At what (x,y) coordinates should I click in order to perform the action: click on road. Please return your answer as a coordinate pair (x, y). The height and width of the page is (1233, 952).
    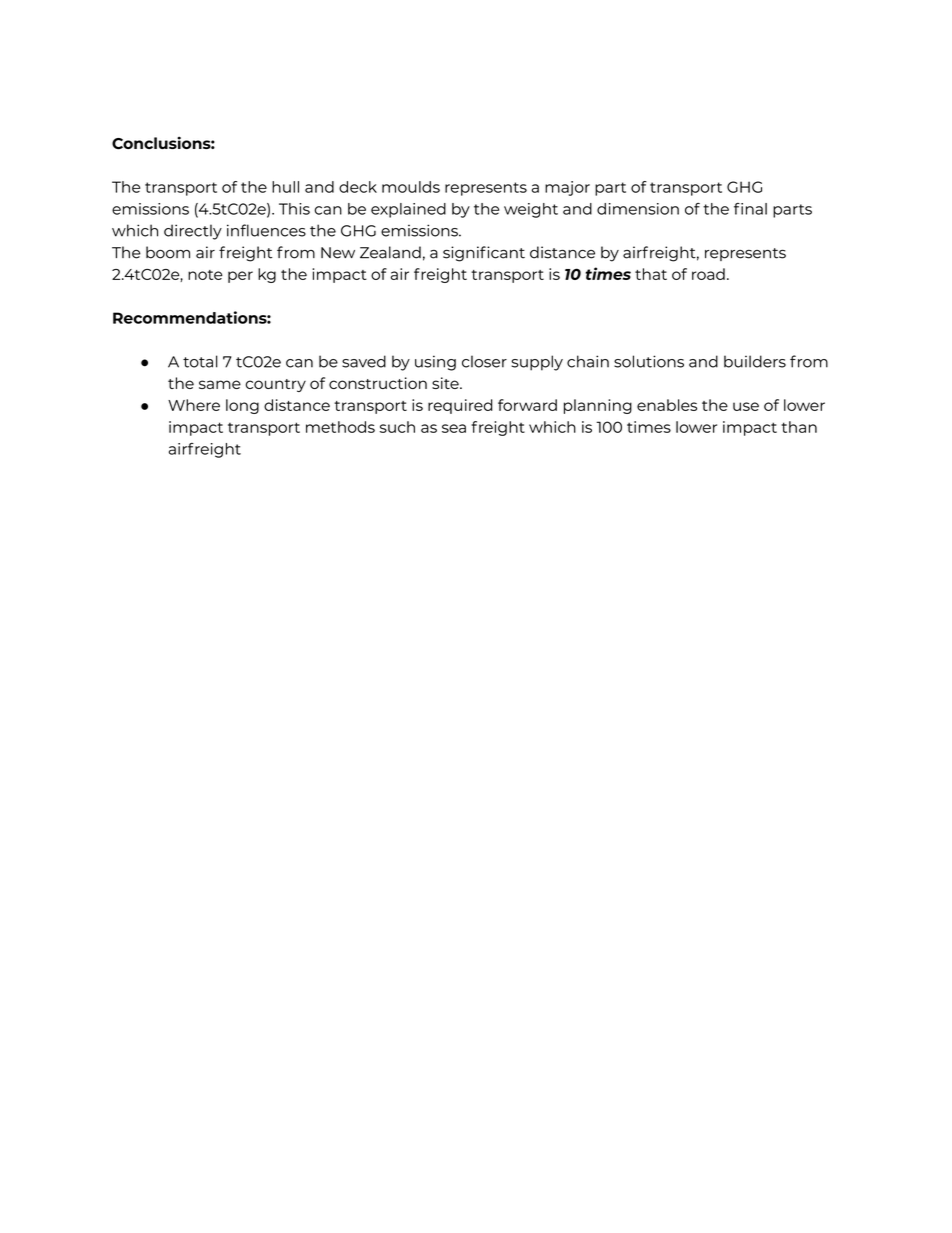
    Looking at the image, I should click on (708, 274).
